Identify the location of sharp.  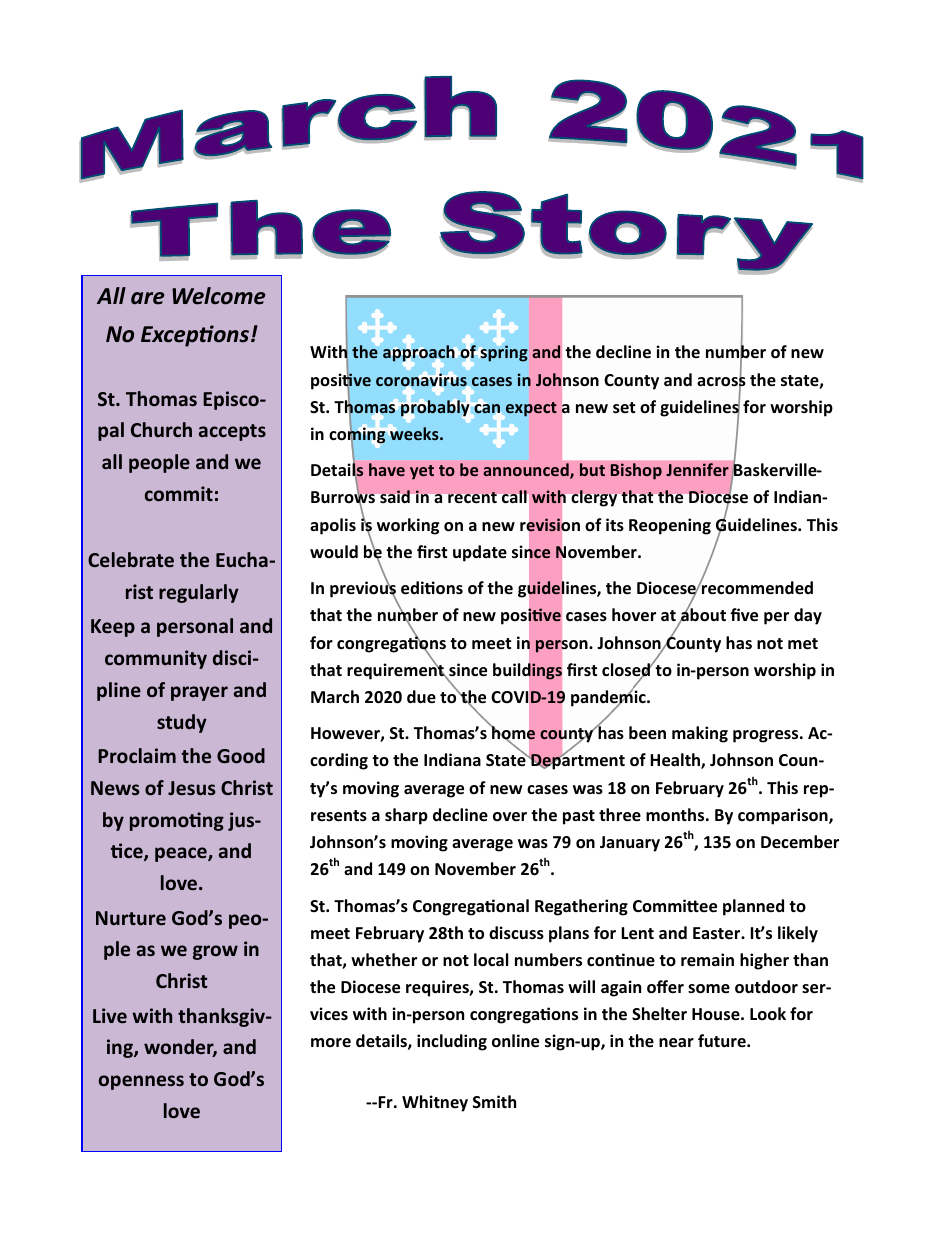
(406, 816).
